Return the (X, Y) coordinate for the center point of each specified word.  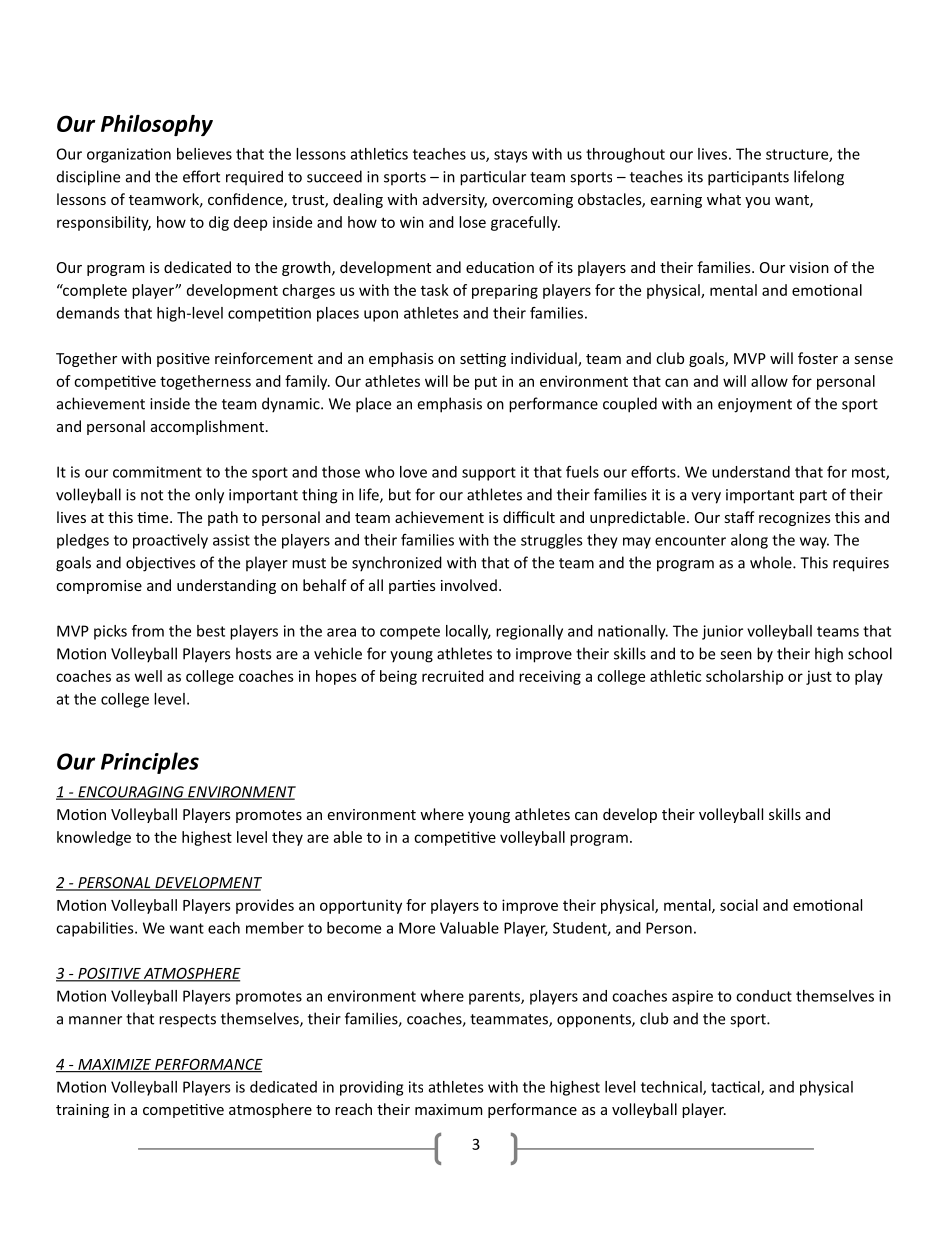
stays (510, 156)
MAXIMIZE (114, 1065)
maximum (448, 1109)
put (486, 383)
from (148, 631)
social (739, 905)
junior (722, 632)
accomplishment (207, 427)
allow (769, 381)
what (724, 199)
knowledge (94, 838)
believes (204, 154)
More (417, 928)
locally (468, 632)
